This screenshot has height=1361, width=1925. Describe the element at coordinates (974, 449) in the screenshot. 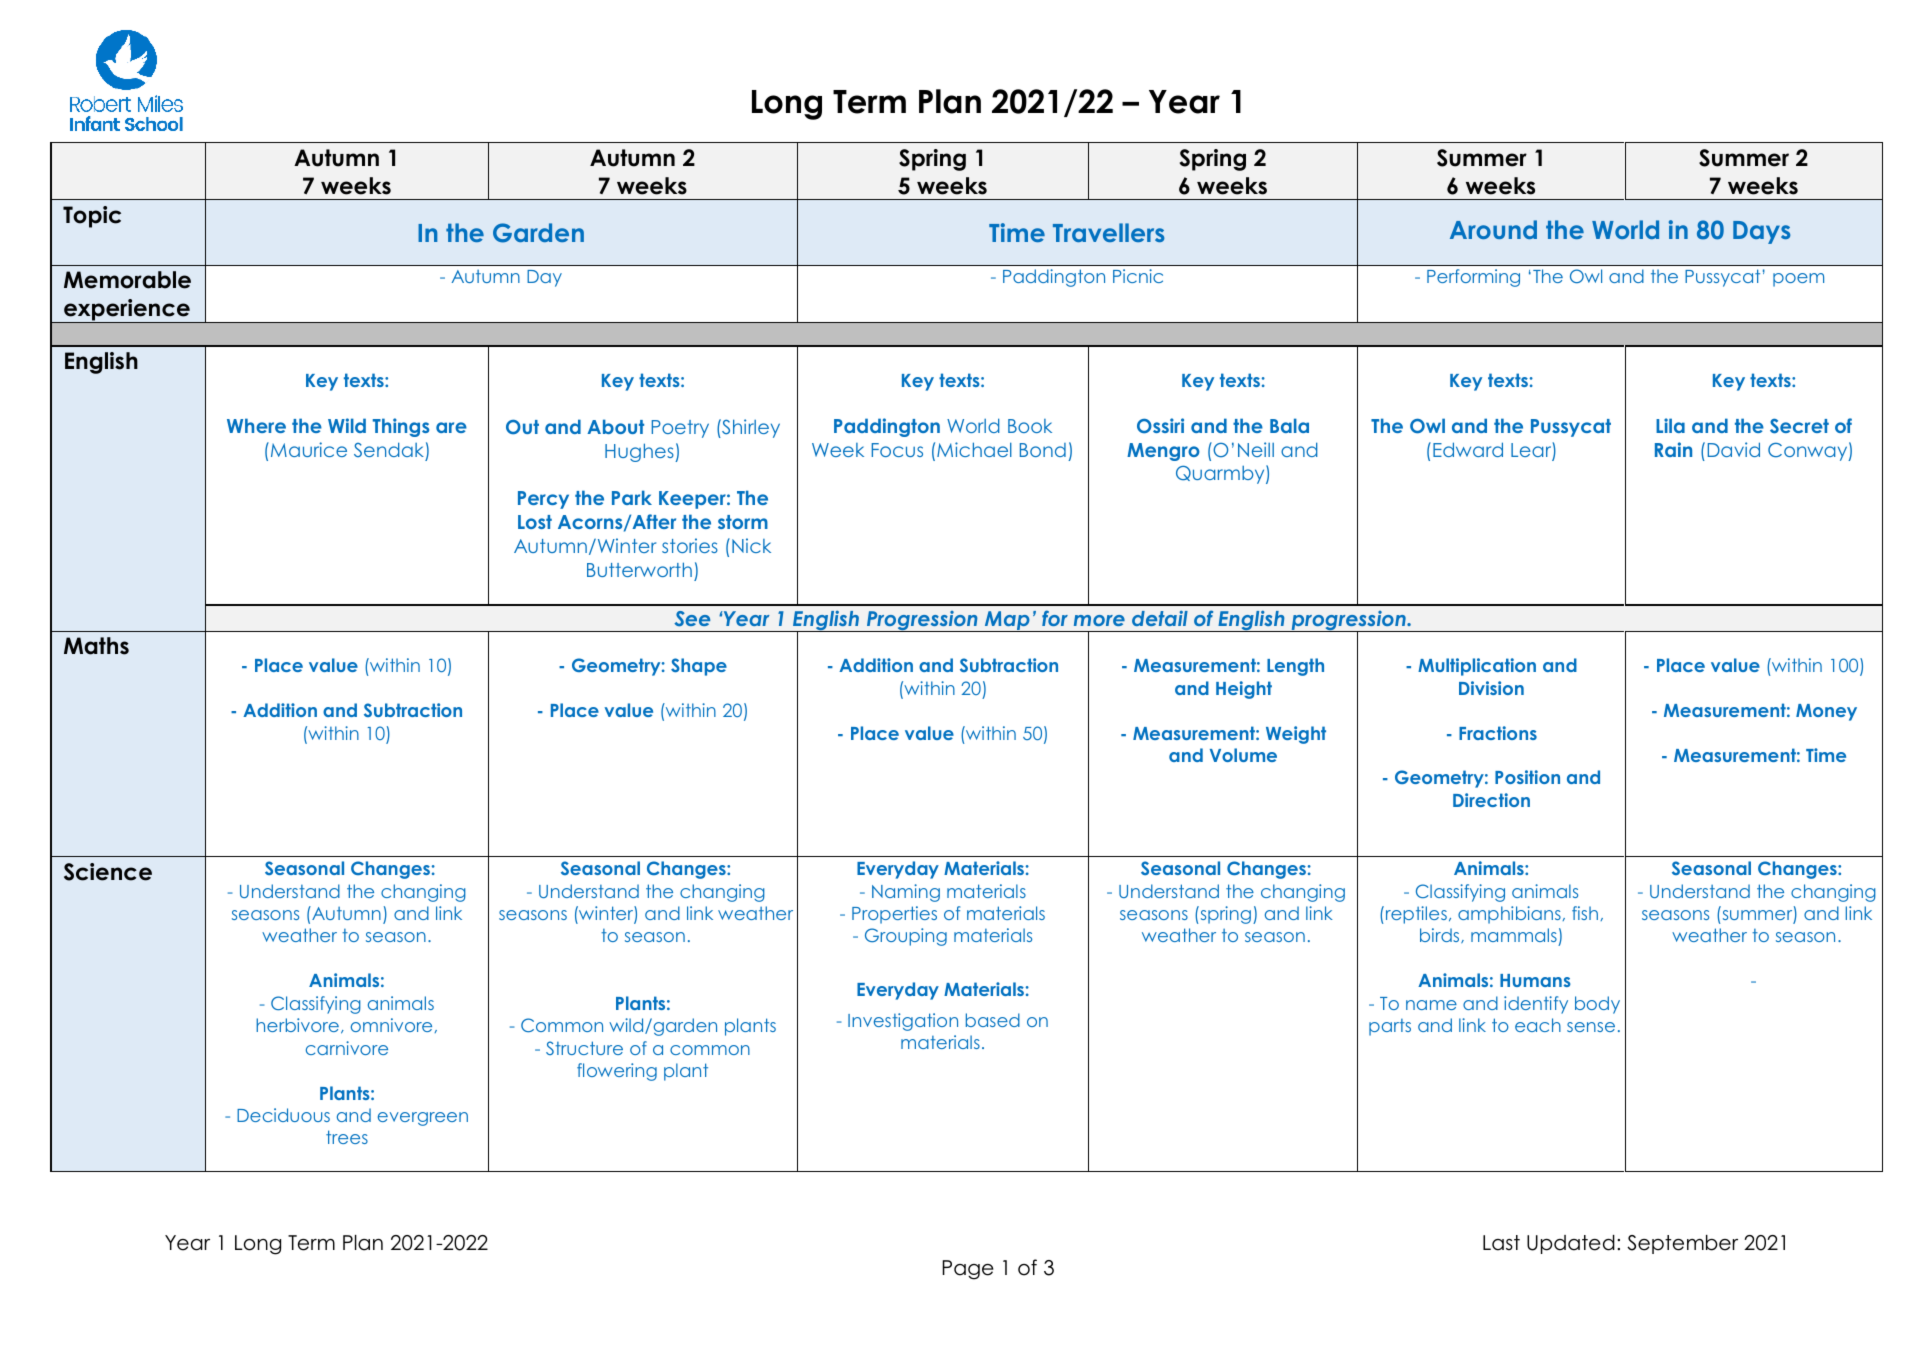

I see `Michael` at that location.
